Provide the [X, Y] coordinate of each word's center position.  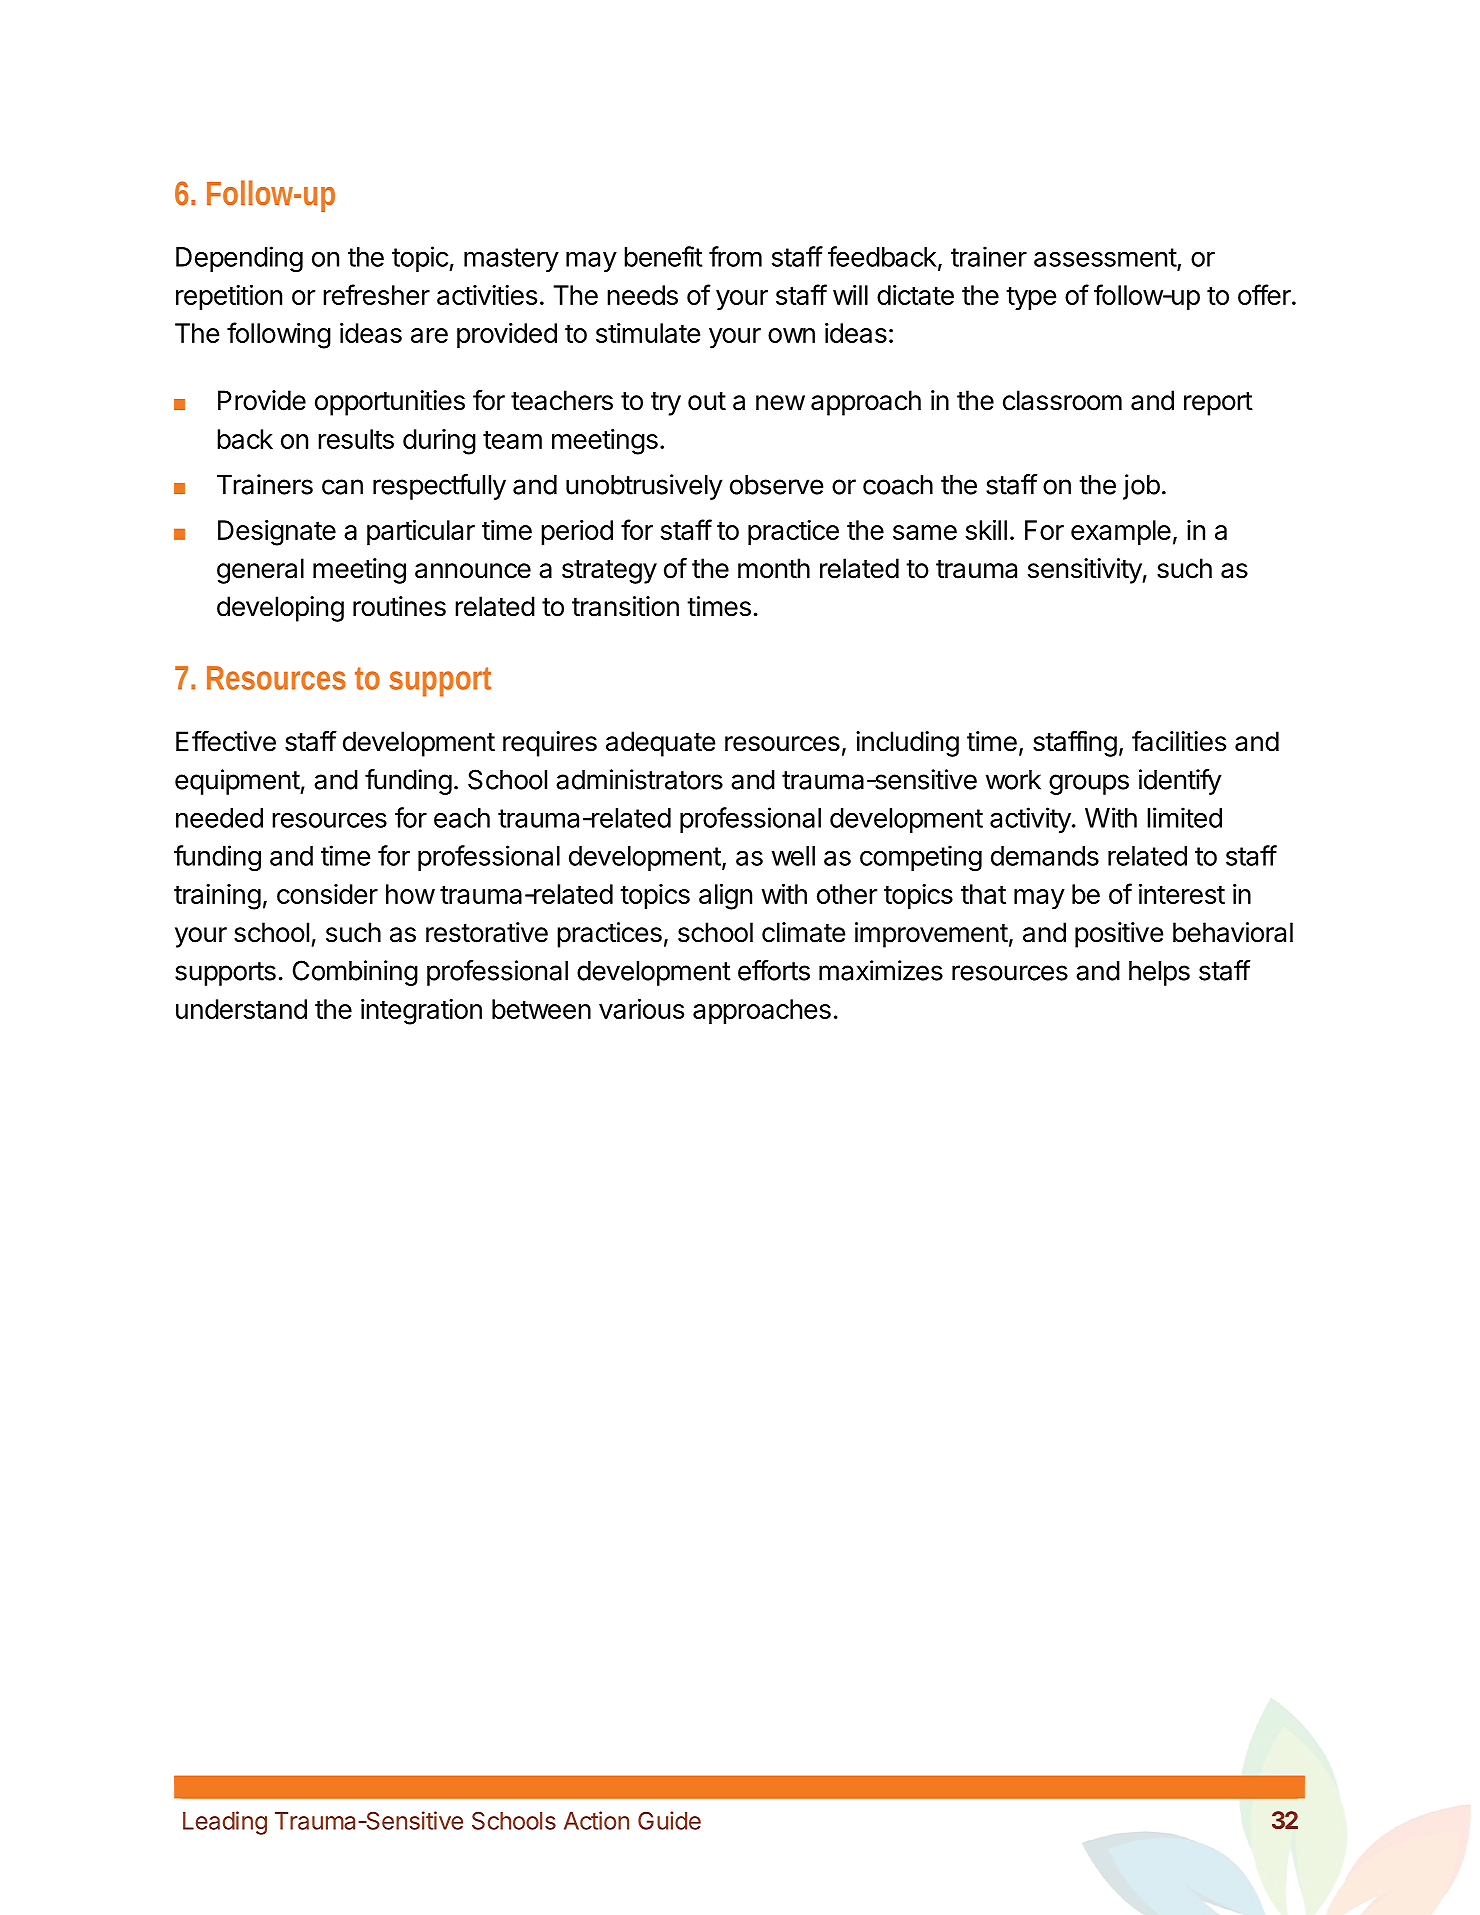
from [735, 256]
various [641, 1009]
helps [1159, 973]
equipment [238, 782]
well [793, 856]
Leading [225, 1823]
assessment [1105, 257]
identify [1180, 782]
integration [421, 1012]
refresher [376, 294]
